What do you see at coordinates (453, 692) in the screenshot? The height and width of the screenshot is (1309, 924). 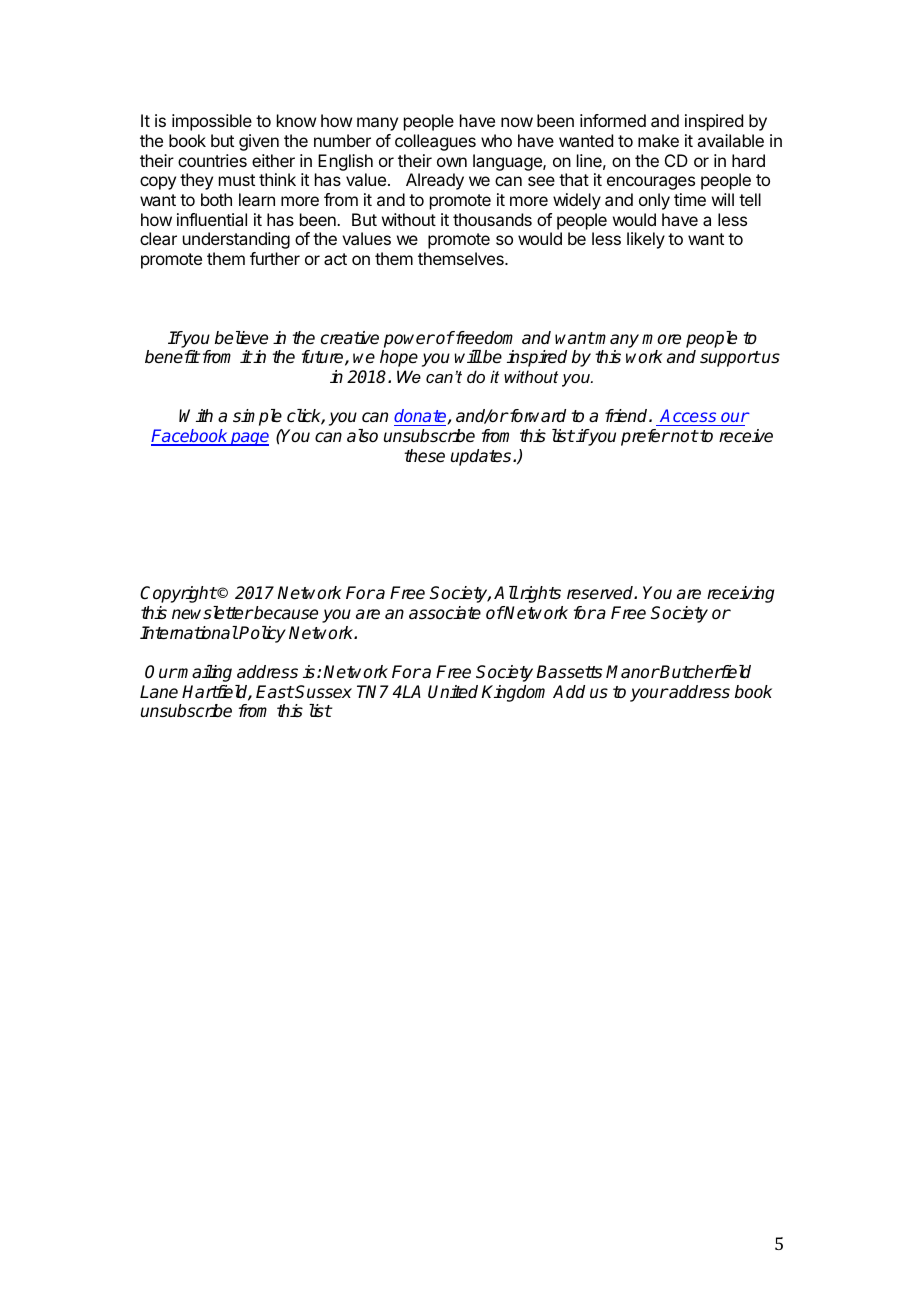 I see `United` at bounding box center [453, 692].
